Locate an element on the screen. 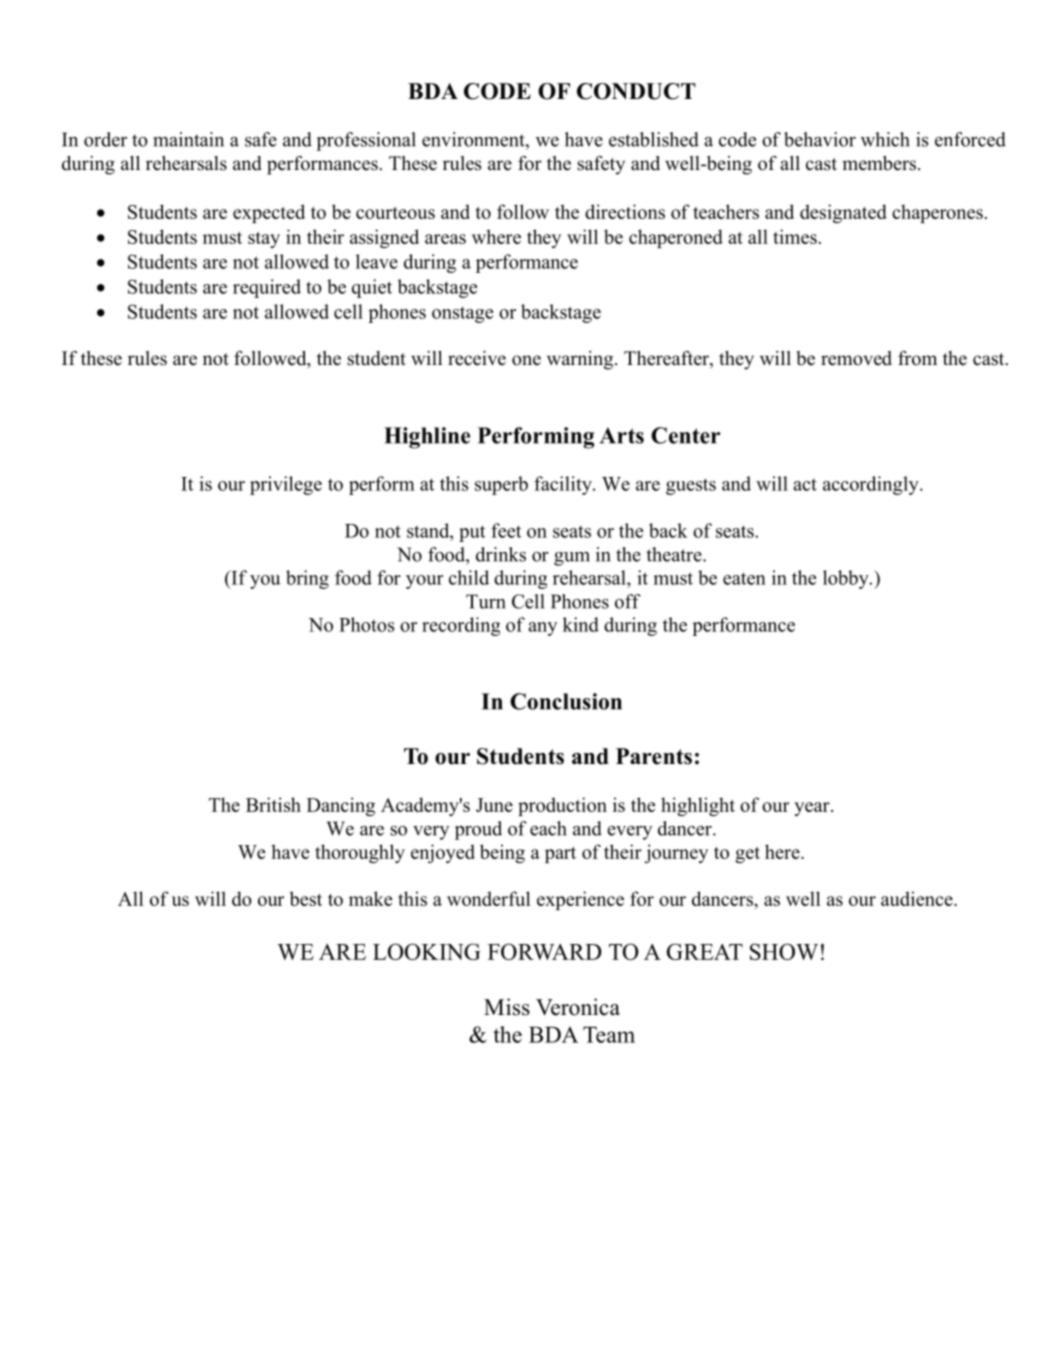 This screenshot has height=1349, width=1043. which is located at coordinates (885, 139).
